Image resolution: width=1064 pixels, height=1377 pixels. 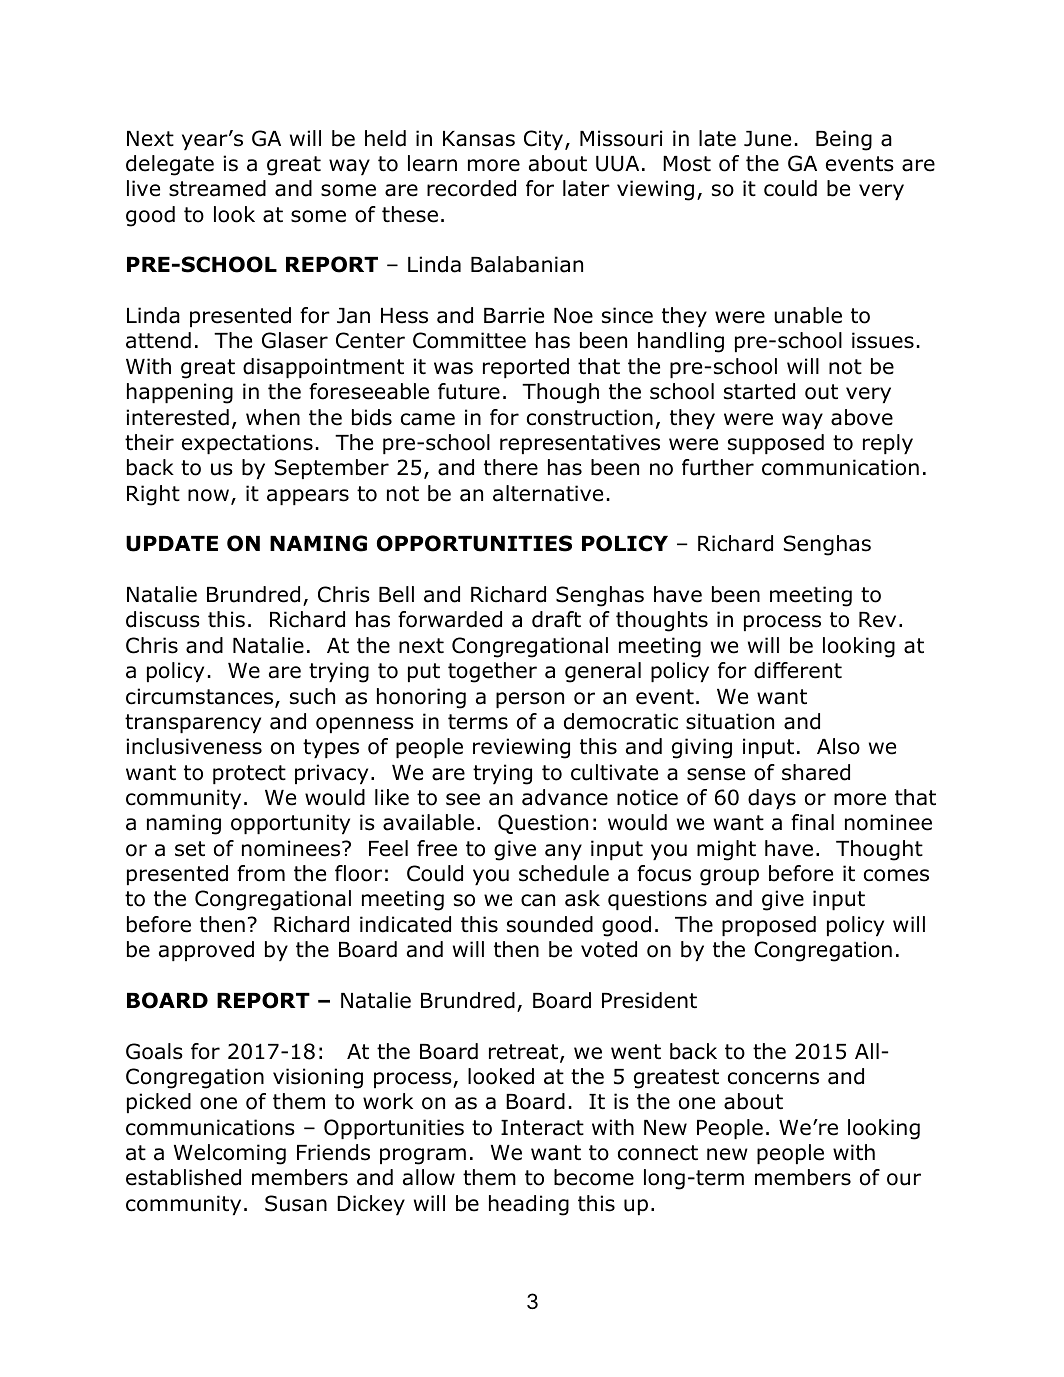 I want to click on City, so click(x=545, y=140).
